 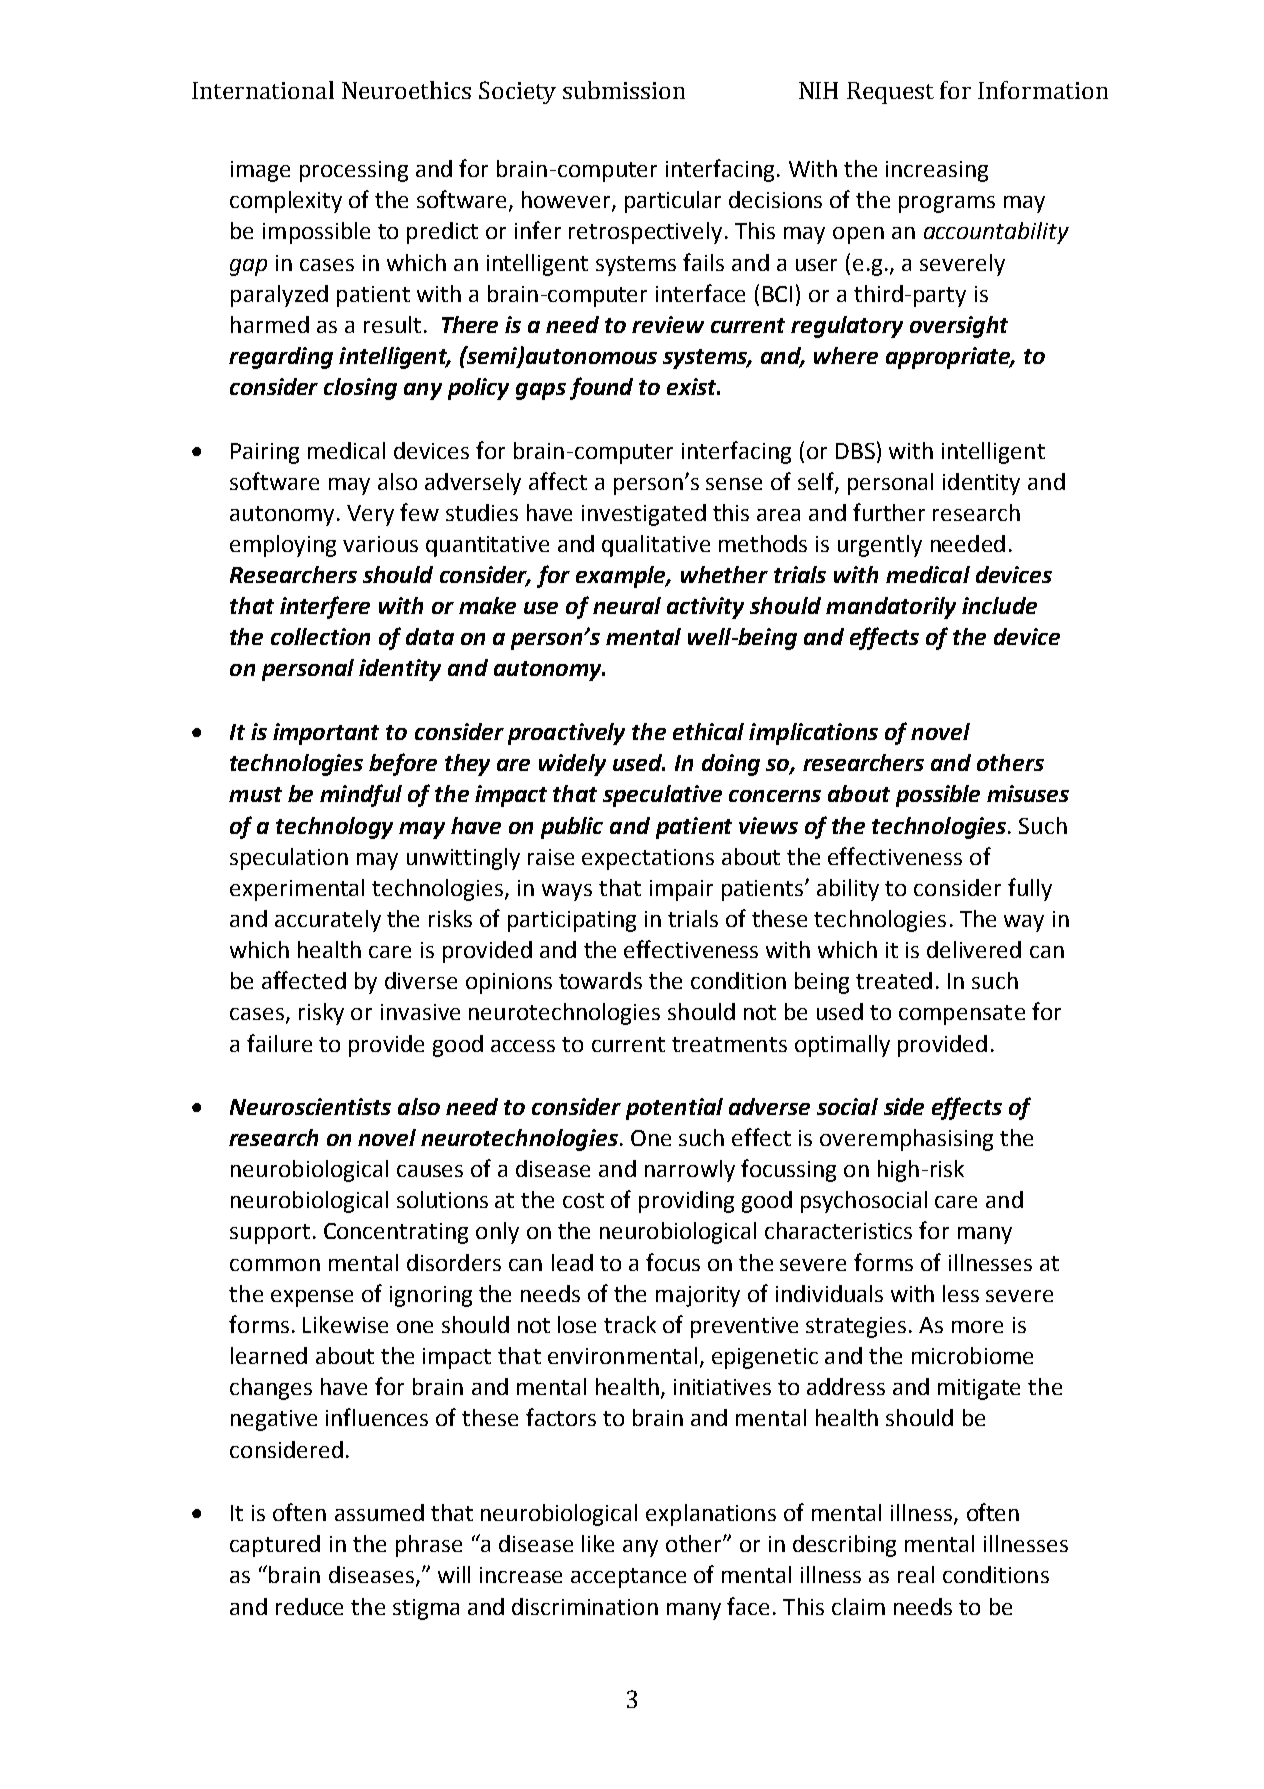 I want to click on reduce, so click(x=309, y=1606).
